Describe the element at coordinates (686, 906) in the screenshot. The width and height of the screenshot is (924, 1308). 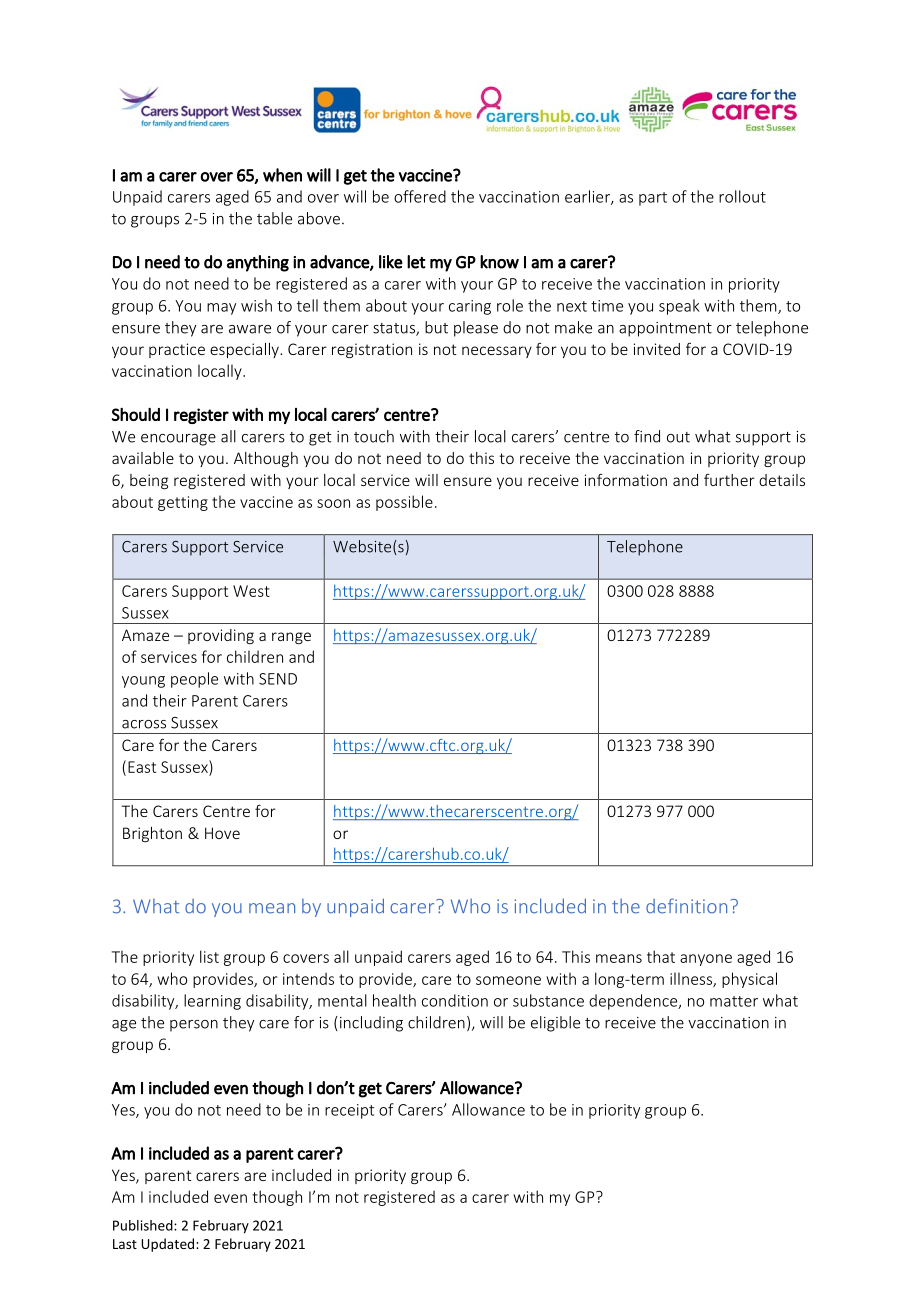
I see `definition` at that location.
